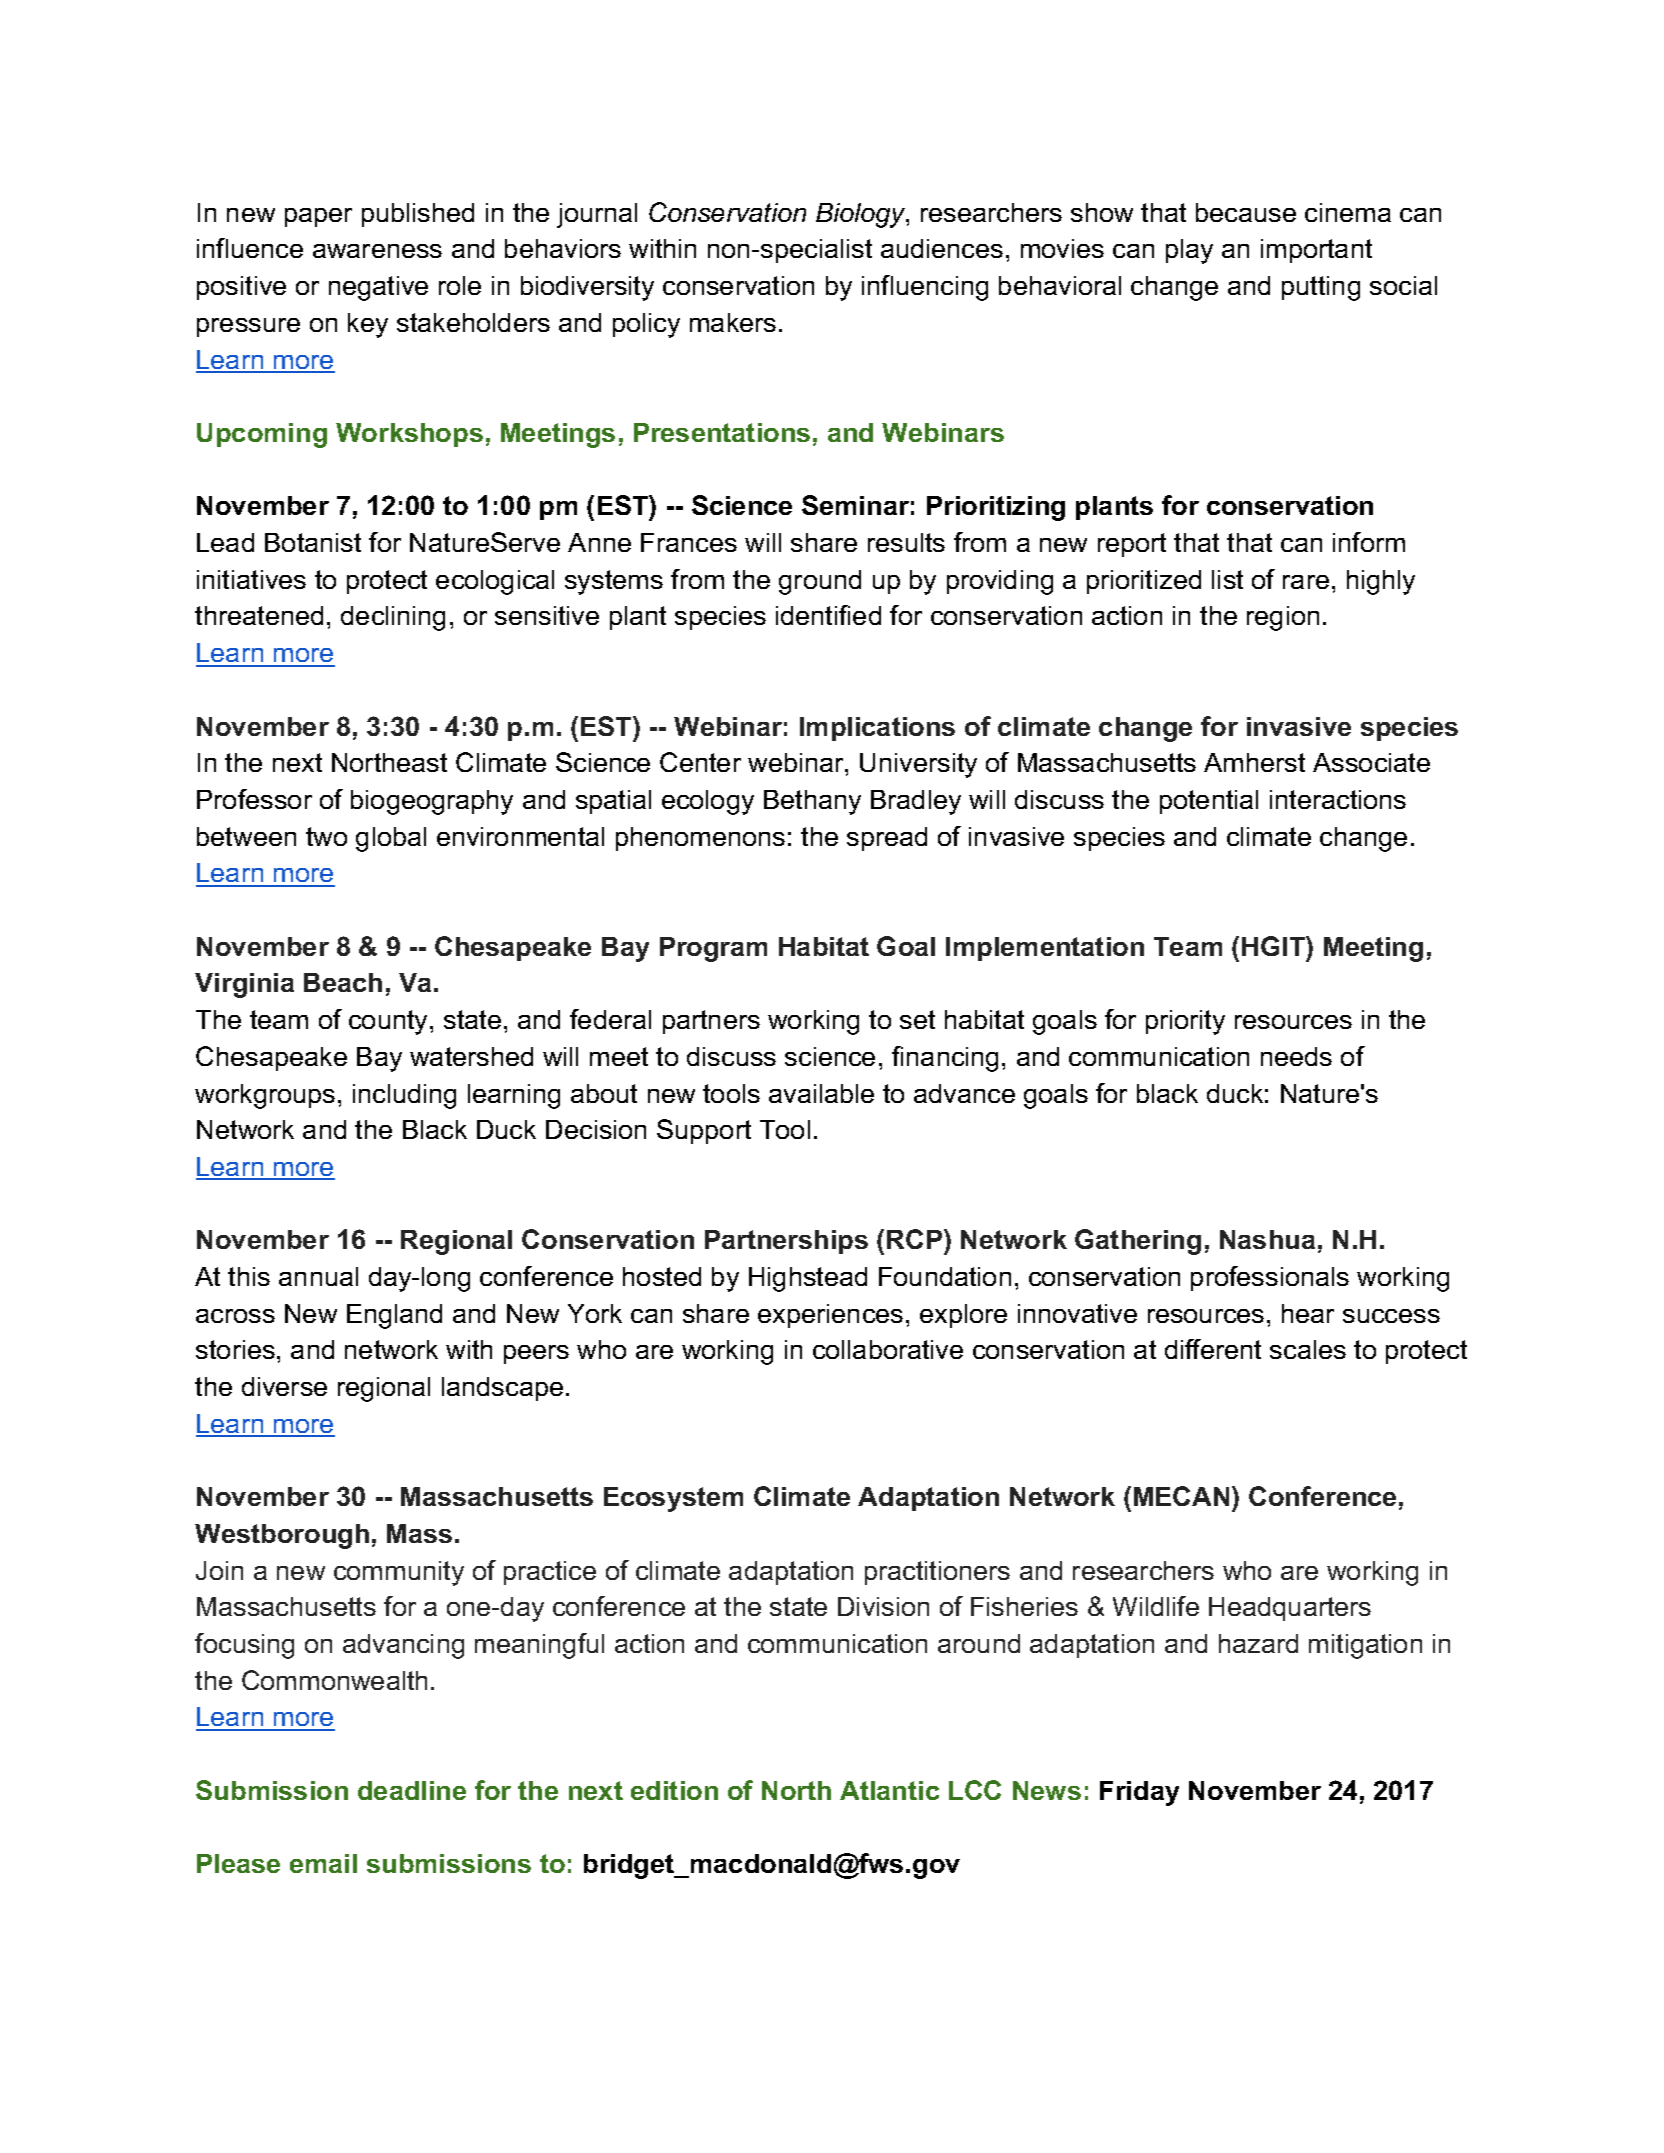 The image size is (1664, 2153). I want to click on makers, so click(733, 322).
